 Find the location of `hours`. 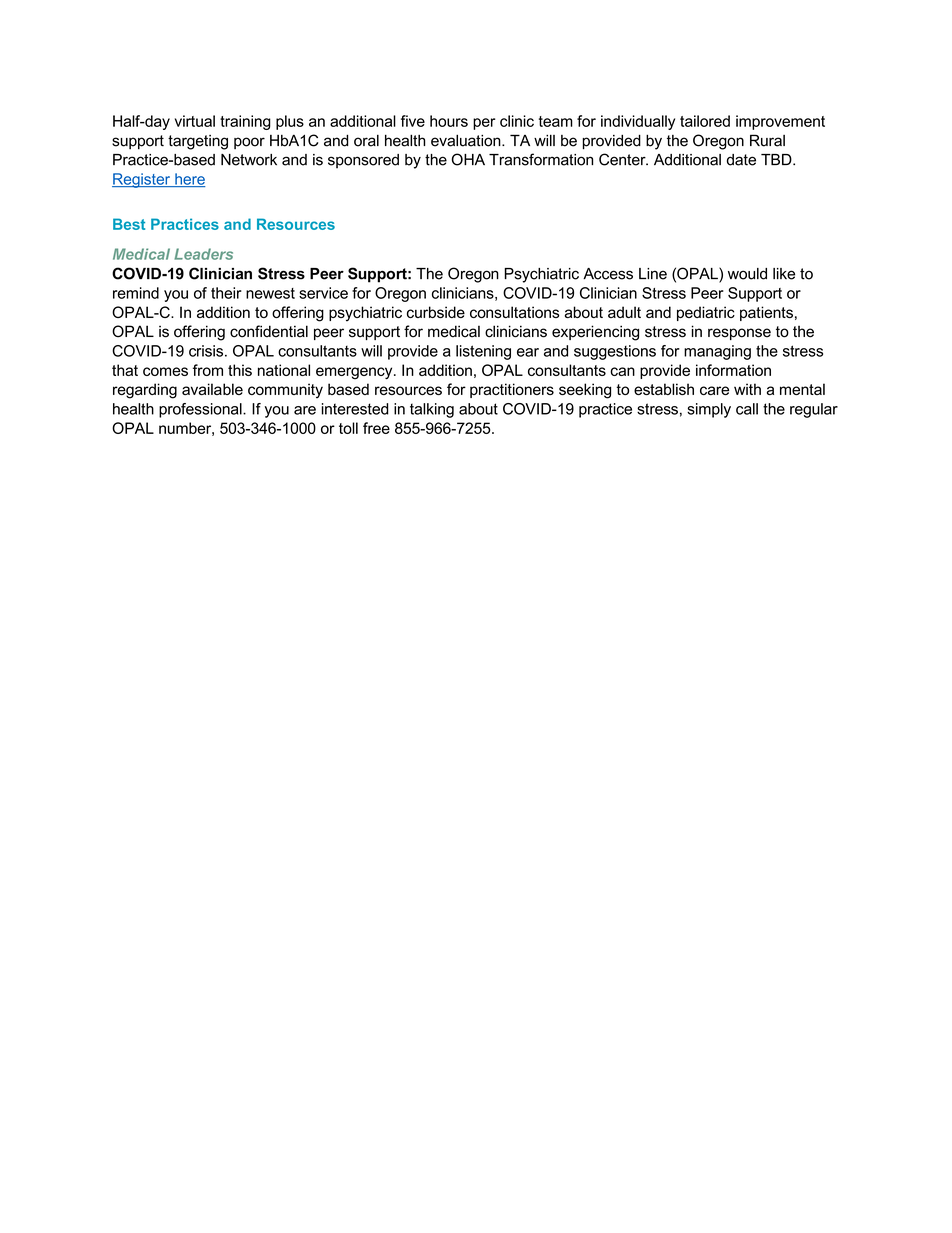

hours is located at coordinates (449, 121).
